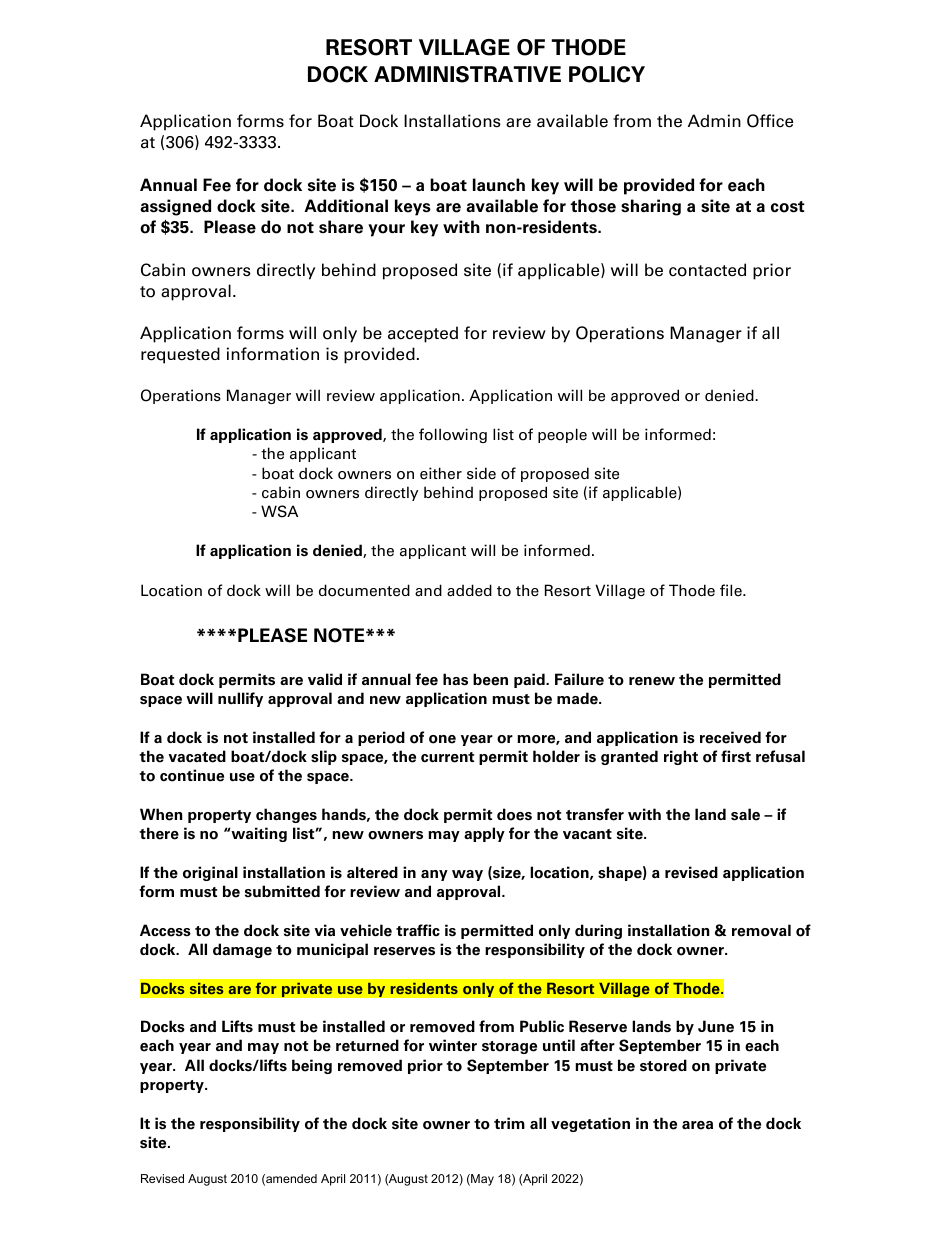  What do you see at coordinates (312, 1066) in the document?
I see `being` at bounding box center [312, 1066].
